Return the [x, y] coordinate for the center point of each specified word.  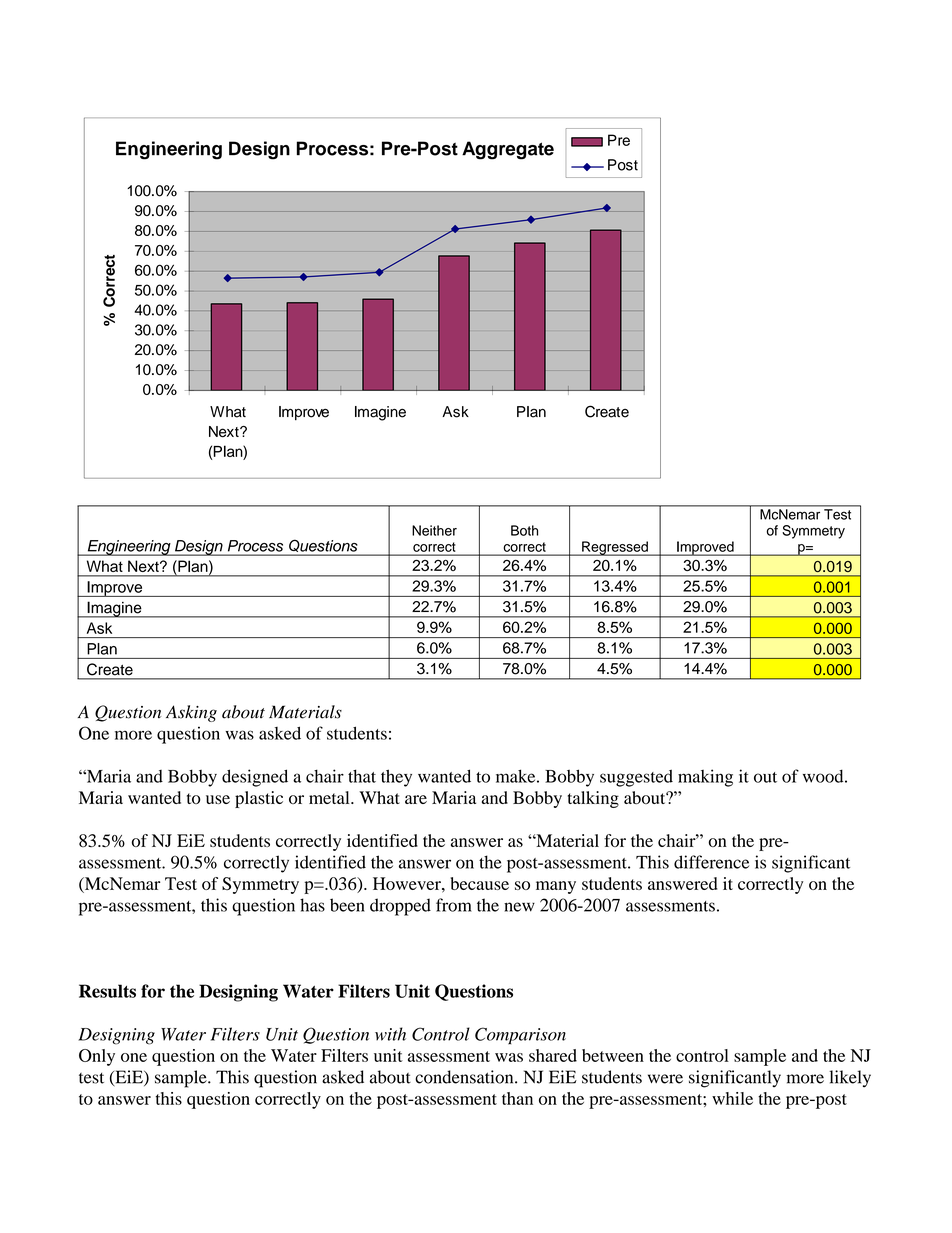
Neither [434, 530]
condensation [465, 1077]
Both [524, 530]
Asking [191, 713]
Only [97, 1057]
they [396, 778]
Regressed [615, 548]
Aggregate [508, 150]
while [732, 1098]
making [705, 778]
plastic [259, 799]
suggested [636, 778]
